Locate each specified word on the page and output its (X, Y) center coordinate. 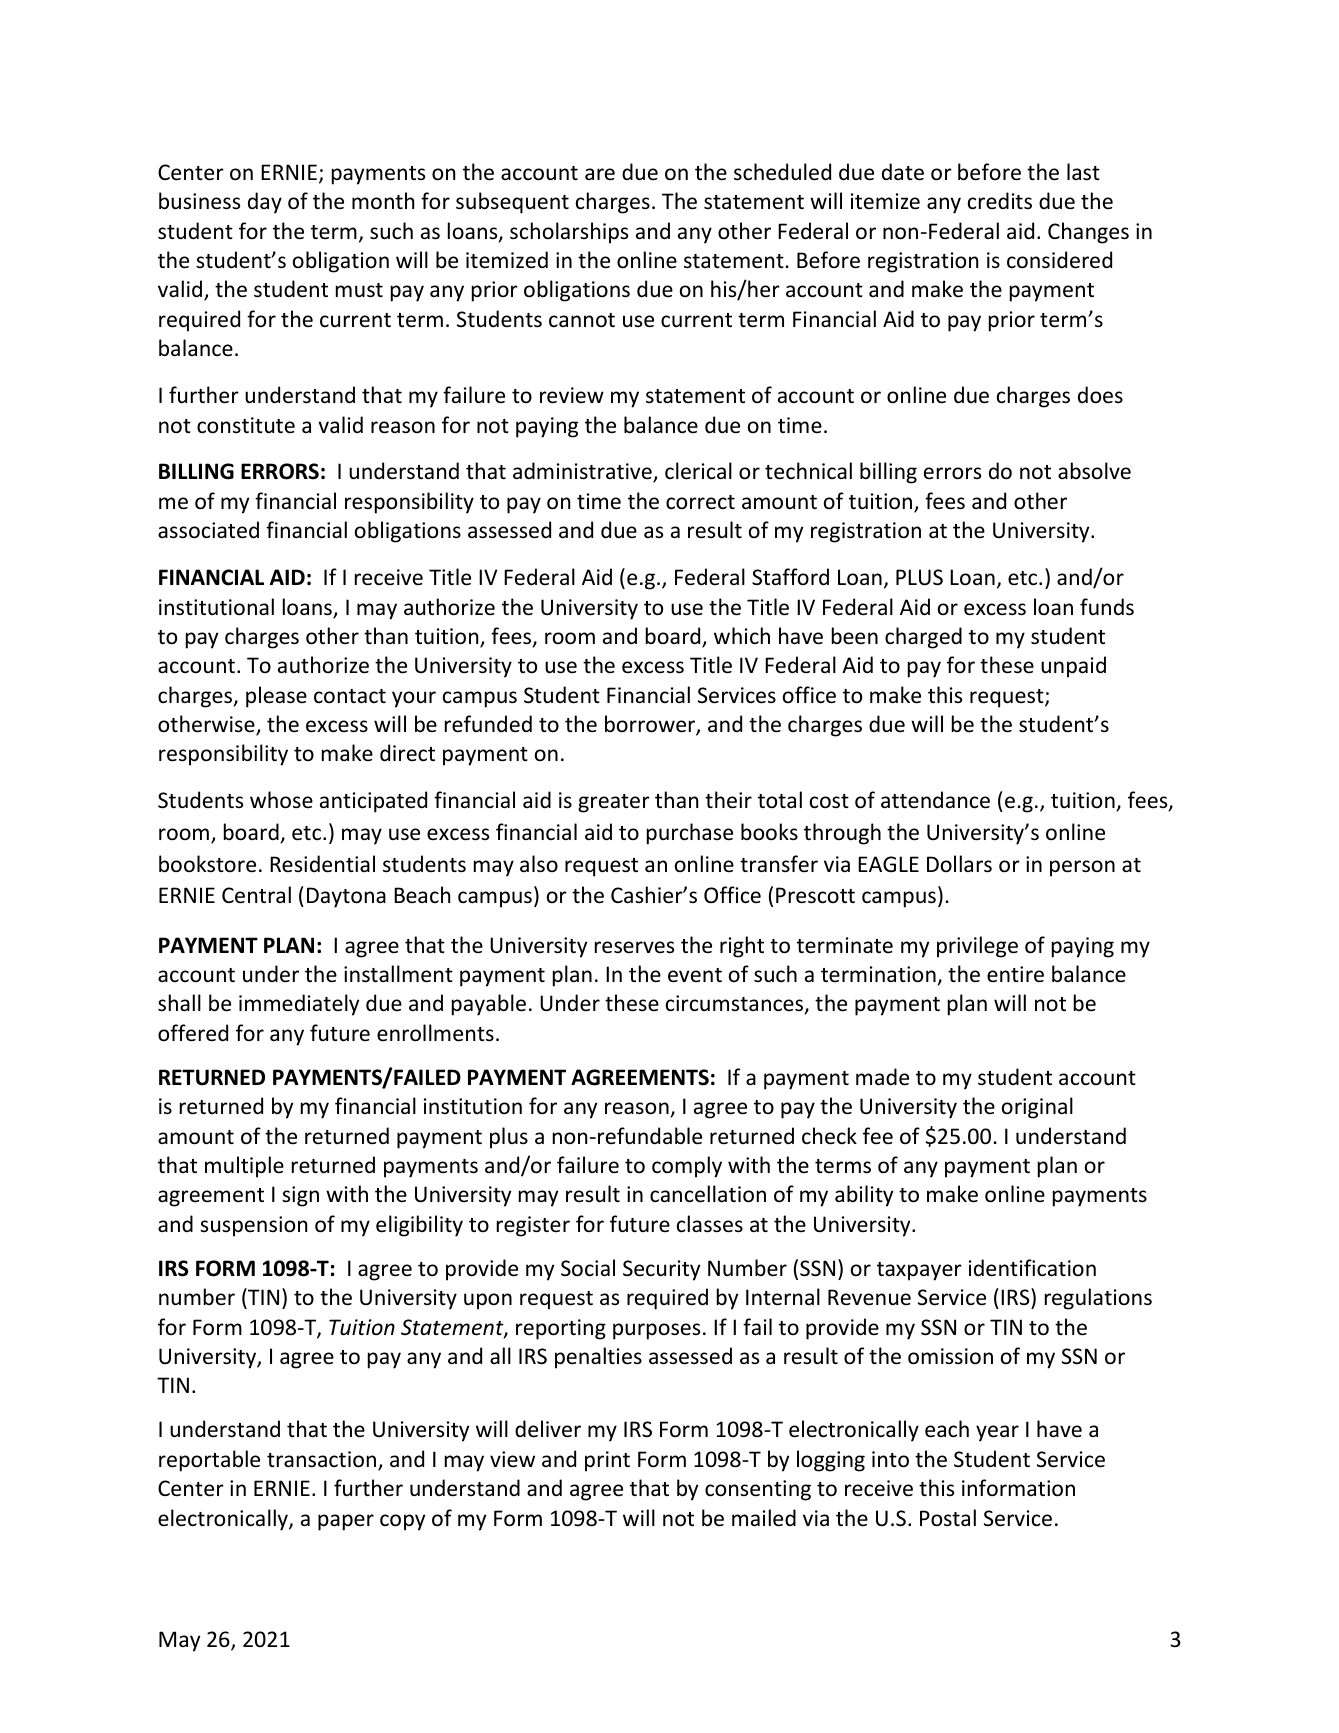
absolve (1094, 471)
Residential (322, 864)
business (199, 201)
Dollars (959, 864)
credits (1000, 201)
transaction (323, 1460)
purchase (690, 834)
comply (687, 1167)
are (600, 174)
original (1037, 1108)
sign (300, 1196)
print (607, 1461)
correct (700, 502)
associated (208, 530)
